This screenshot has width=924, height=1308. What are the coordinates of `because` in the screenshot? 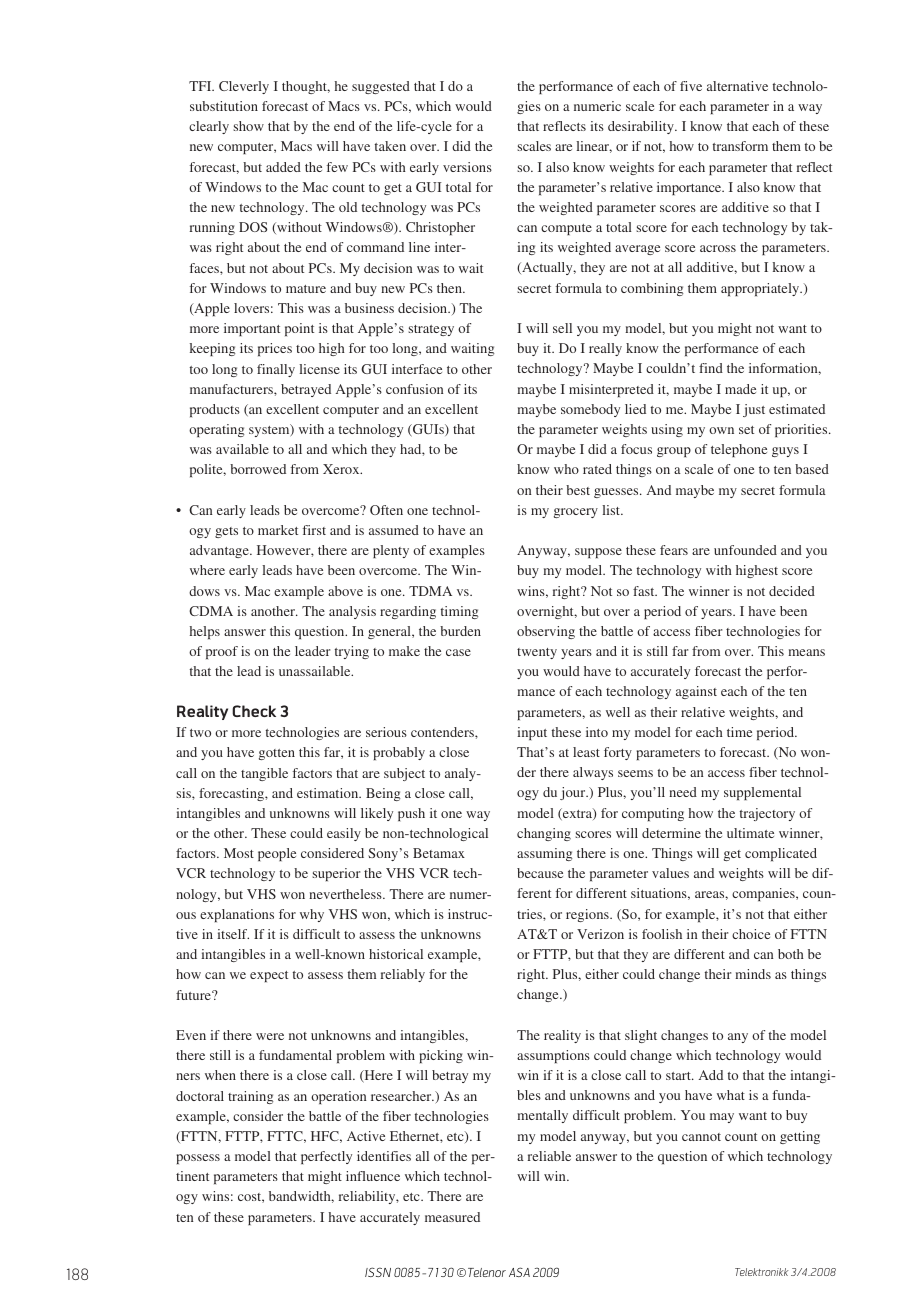 It's located at (540, 873).
